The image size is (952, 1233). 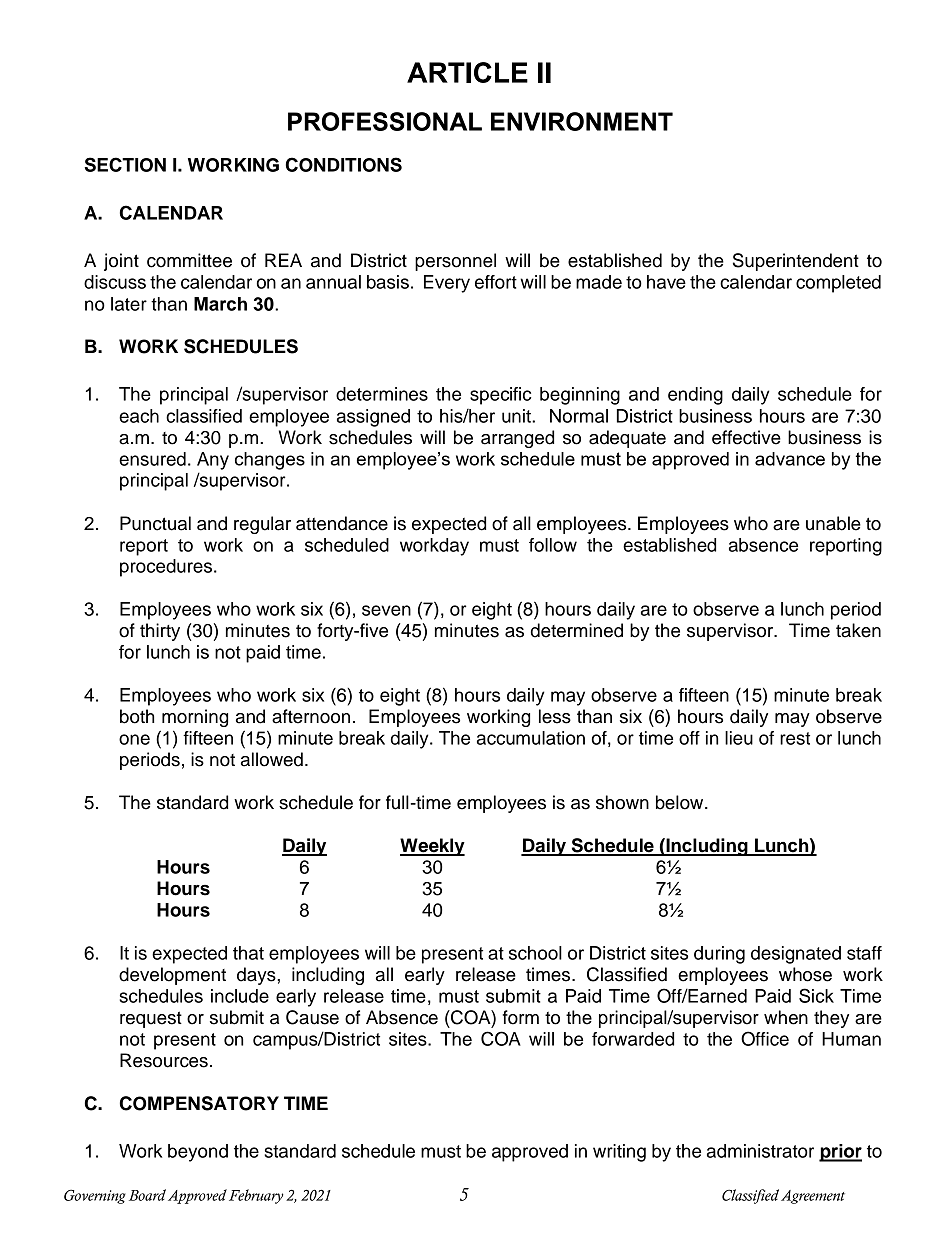 I want to click on Weekly, so click(x=432, y=847).
